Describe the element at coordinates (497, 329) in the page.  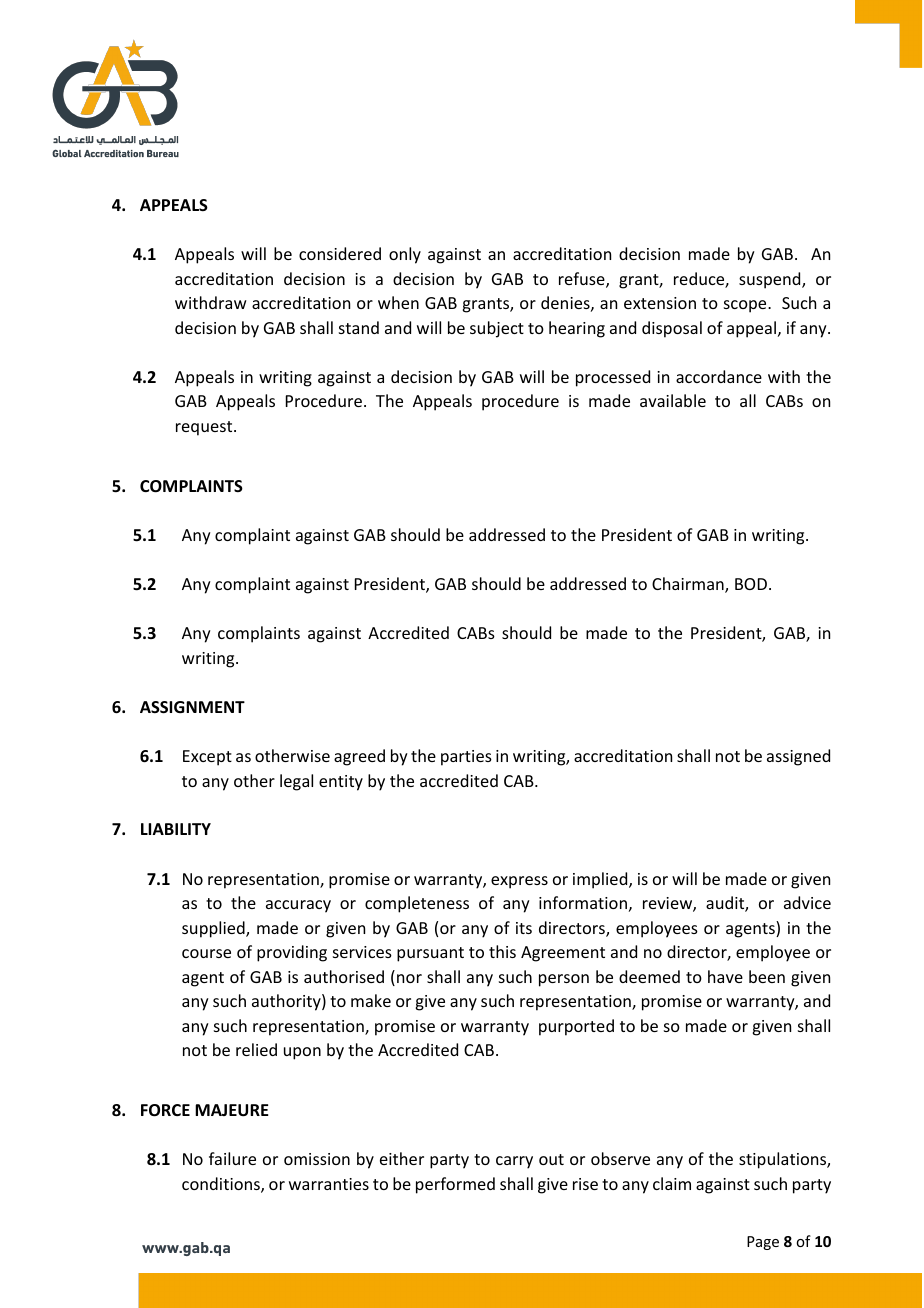
I see `subject` at that location.
